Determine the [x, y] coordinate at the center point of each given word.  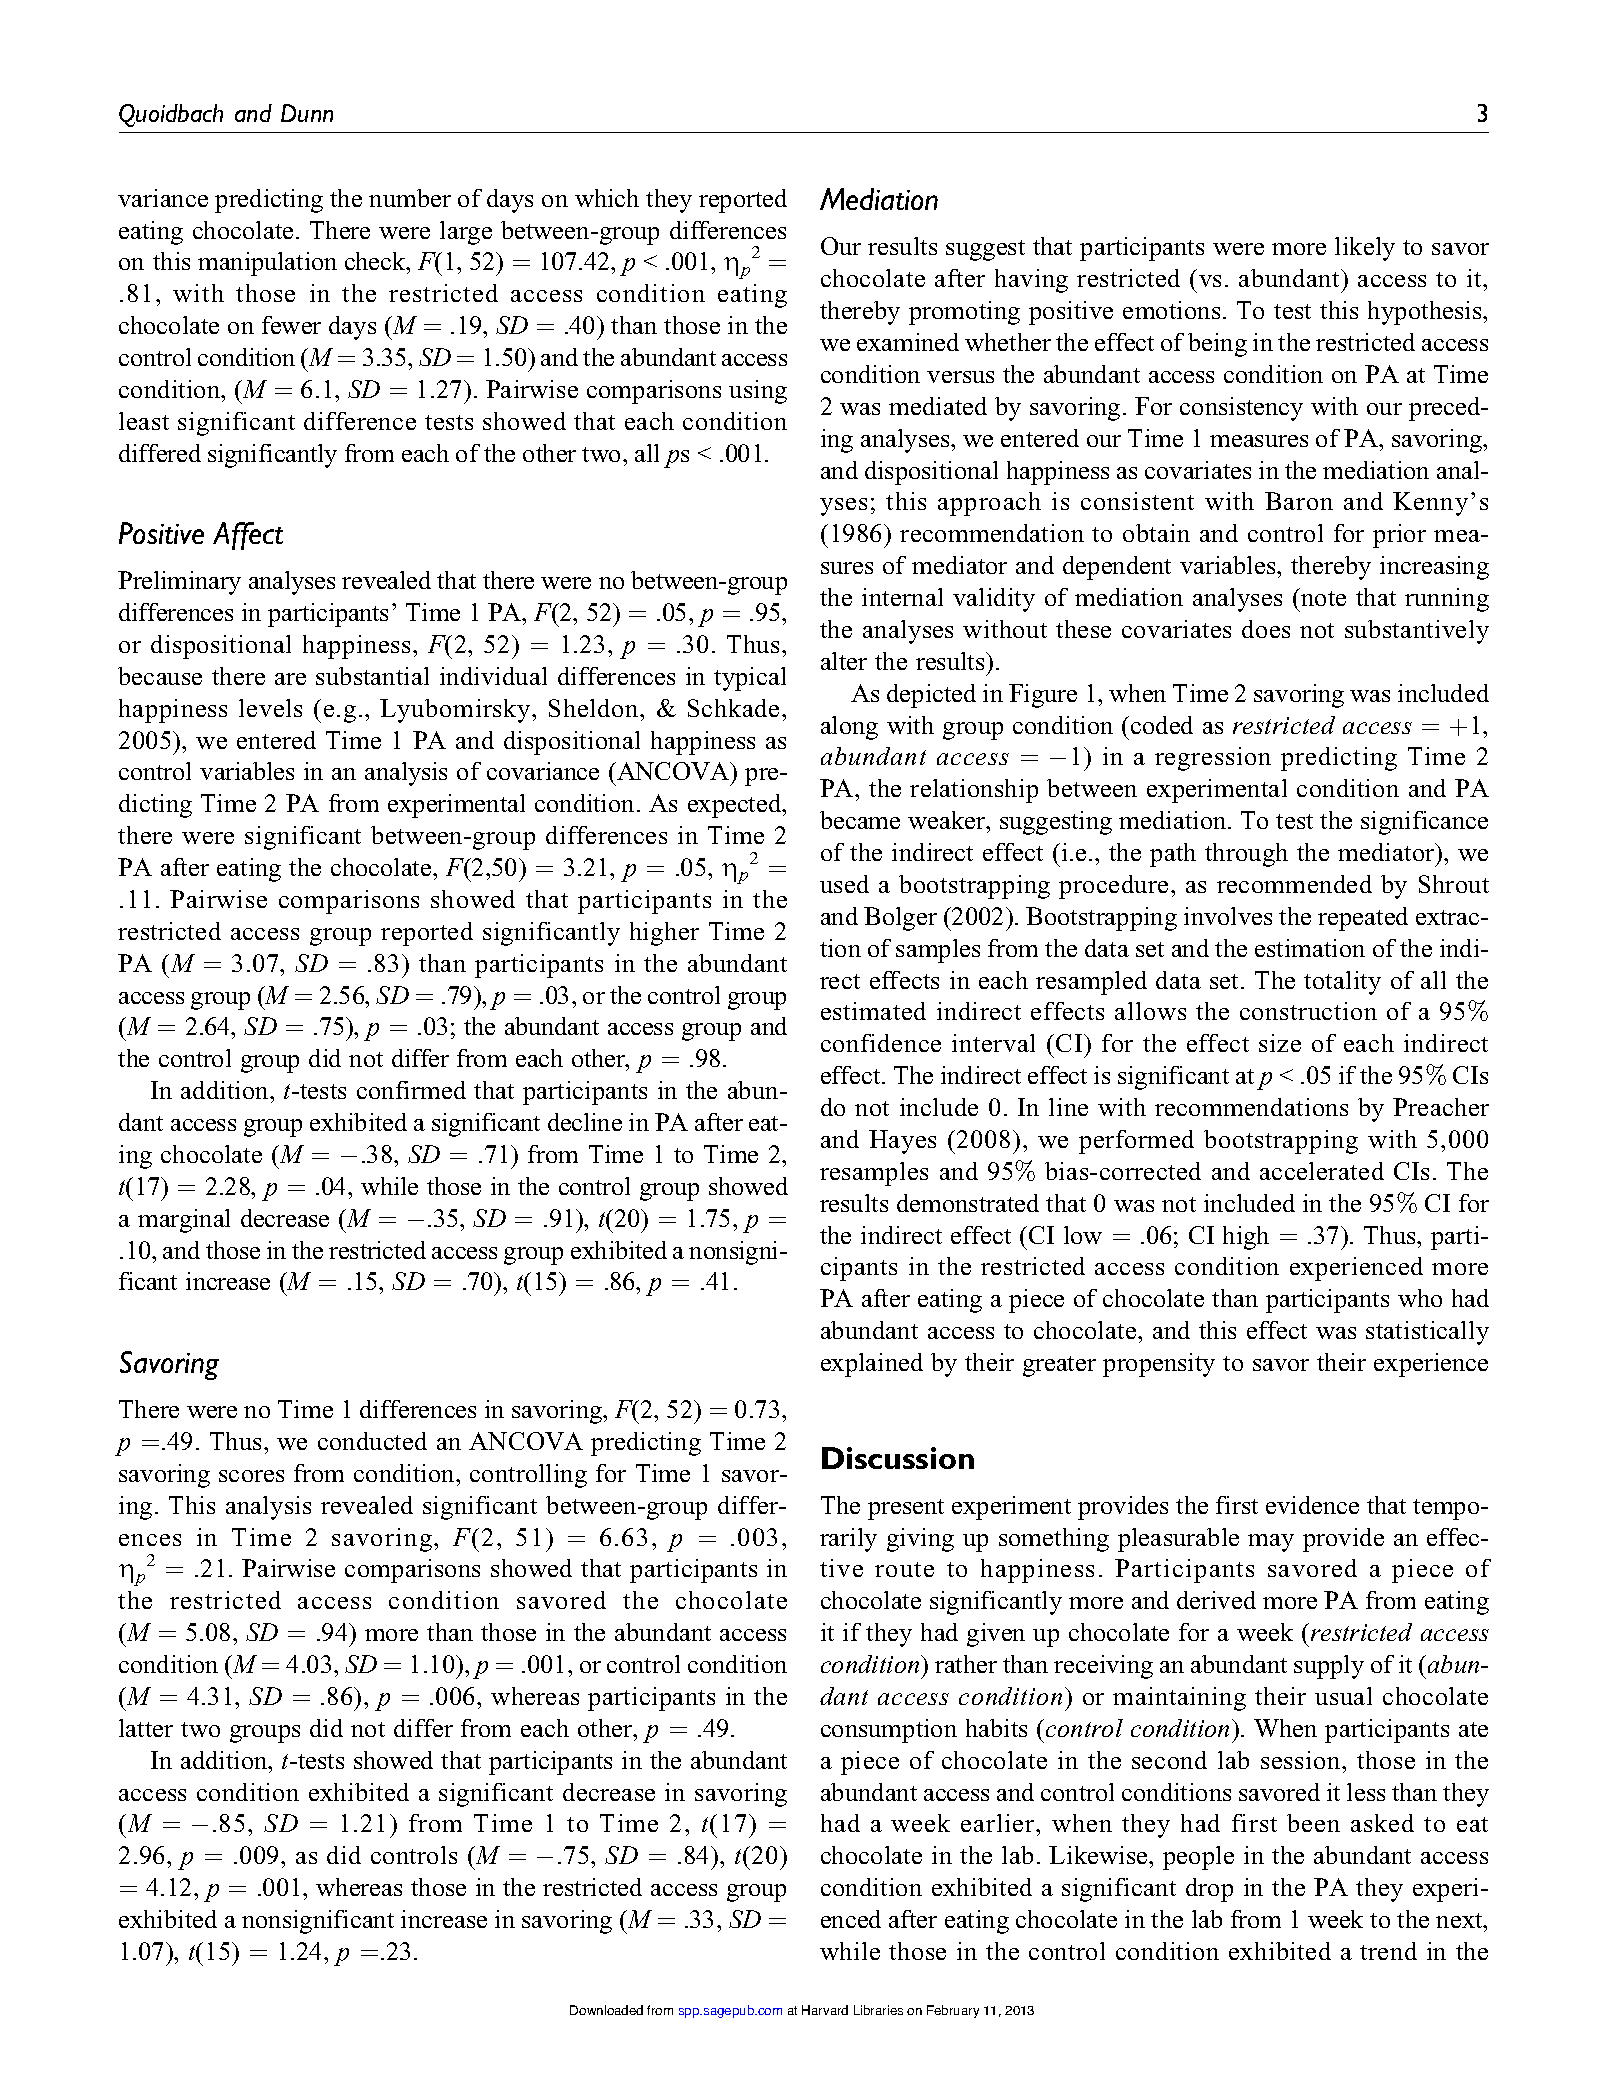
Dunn [307, 113]
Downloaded [606, 2010]
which [607, 198]
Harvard [825, 2010]
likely [1365, 249]
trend [1388, 1951]
